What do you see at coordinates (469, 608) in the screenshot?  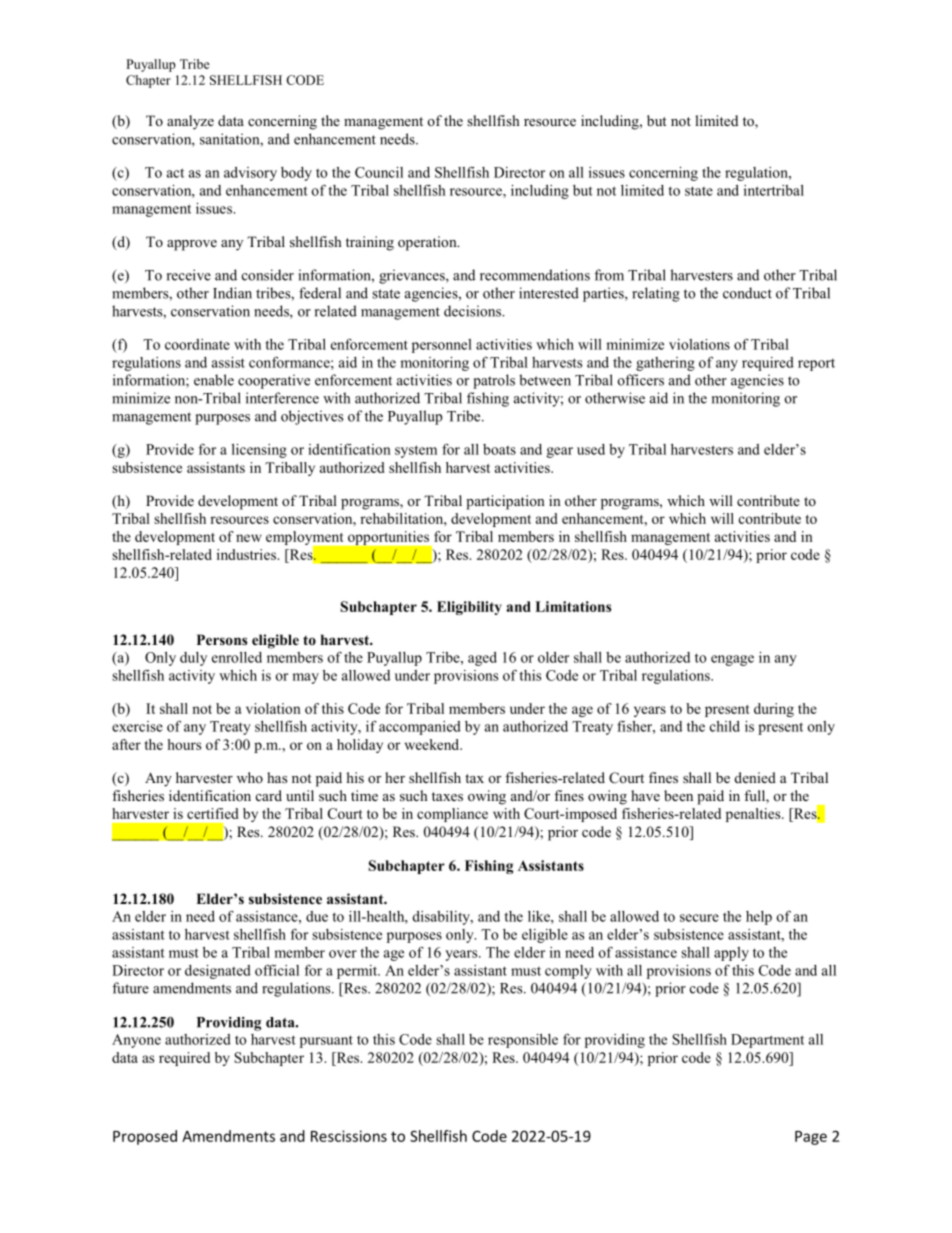 I see `Eligibility` at bounding box center [469, 608].
